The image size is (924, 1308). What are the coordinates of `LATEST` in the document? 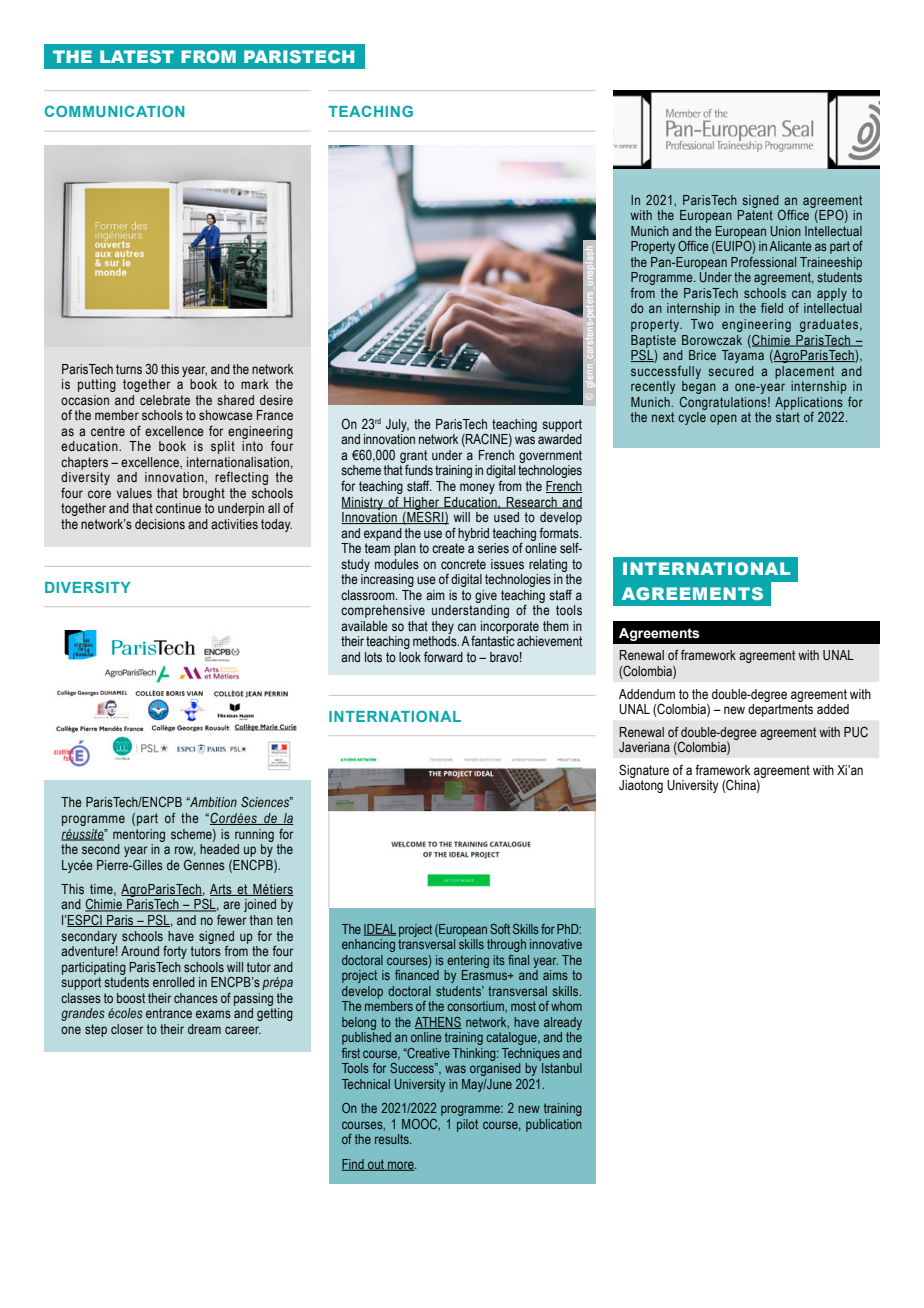 It's located at (137, 56).
